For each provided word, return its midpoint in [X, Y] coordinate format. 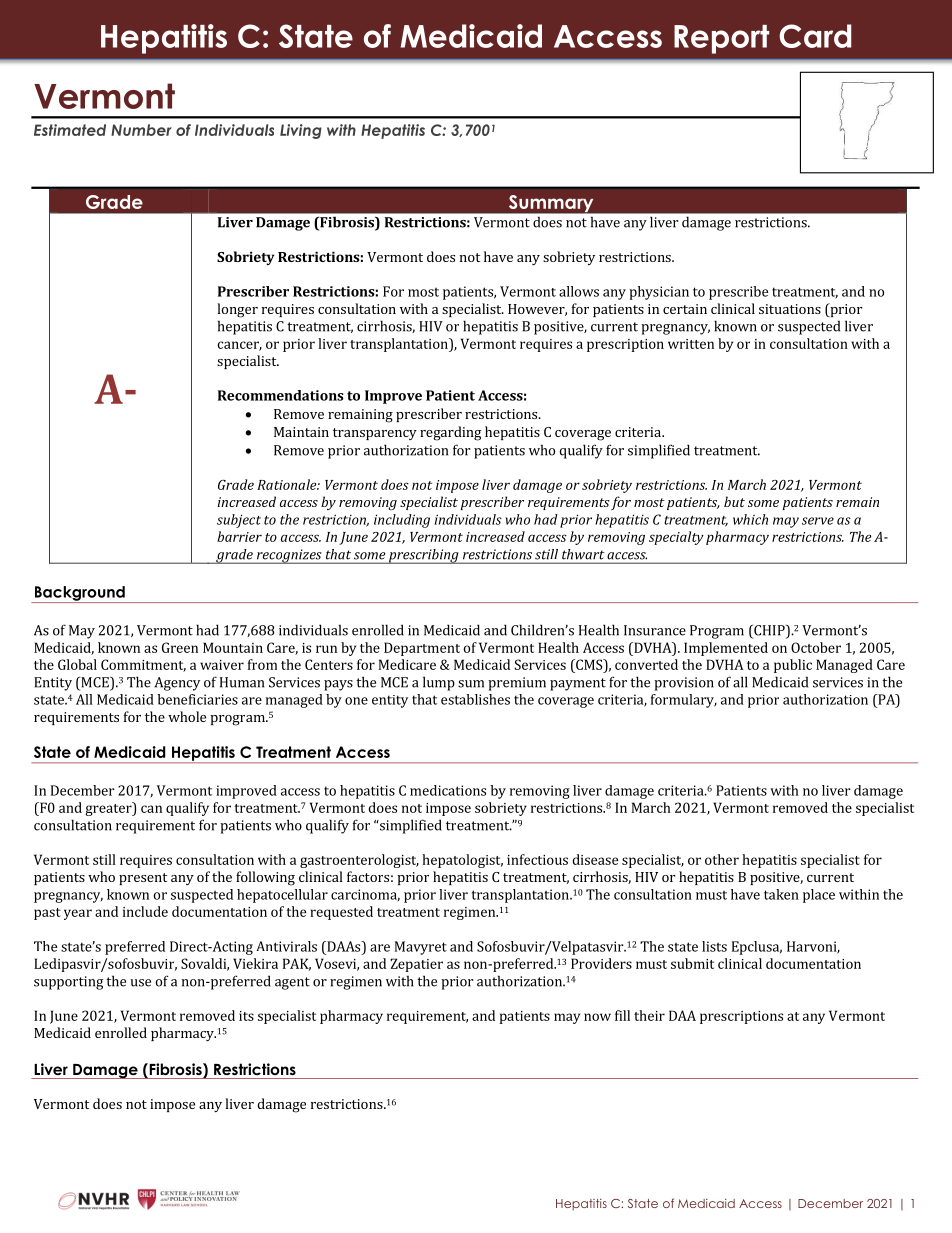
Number [141, 130]
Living [301, 131]
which [750, 519]
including [402, 521]
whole [187, 716]
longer [237, 310]
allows [579, 291]
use [140, 983]
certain [685, 309]
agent [292, 983]
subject [239, 521]
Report [721, 39]
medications [448, 790]
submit [692, 963]
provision [684, 684]
